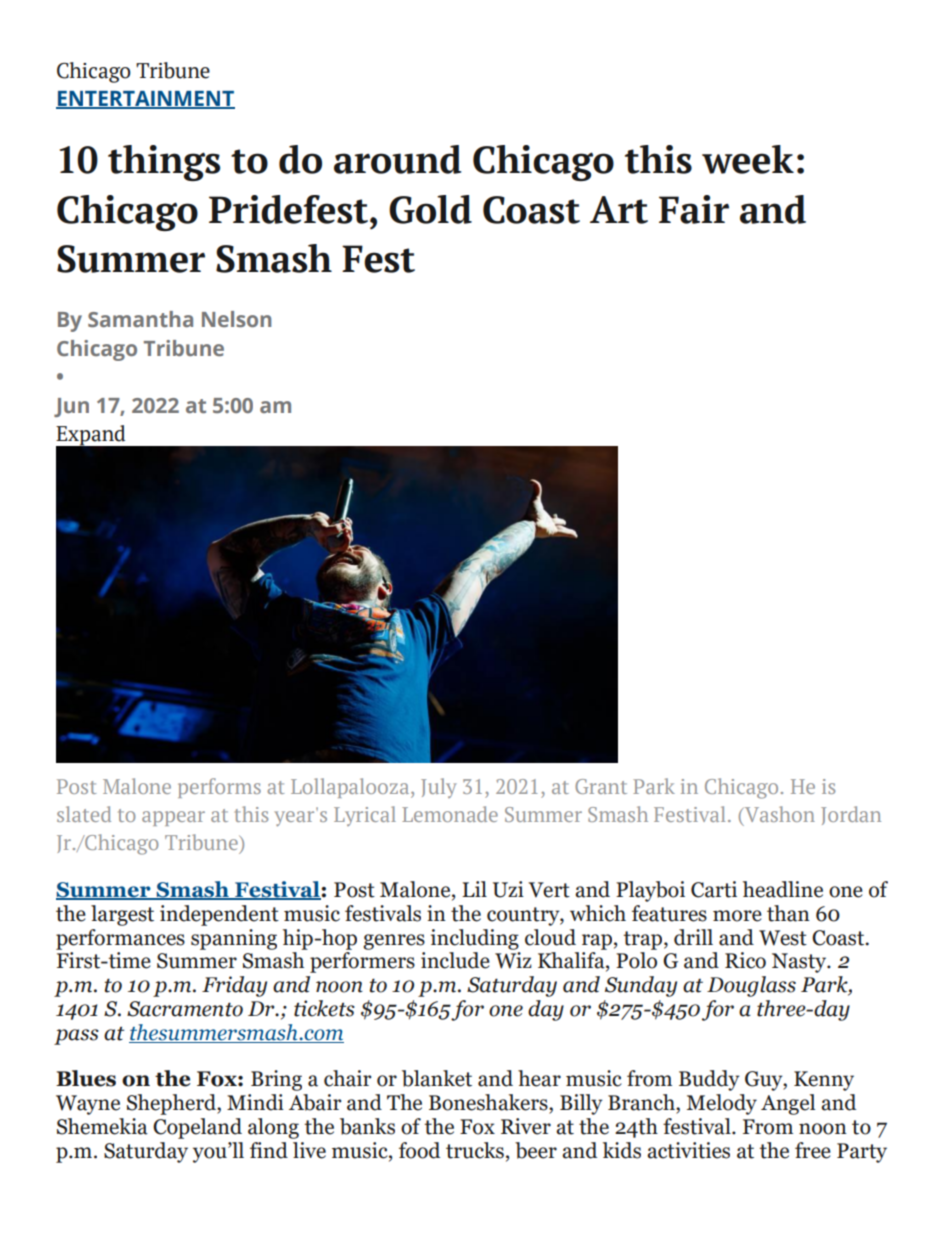 This page has width=952, height=1233. I want to click on around, so click(397, 159).
